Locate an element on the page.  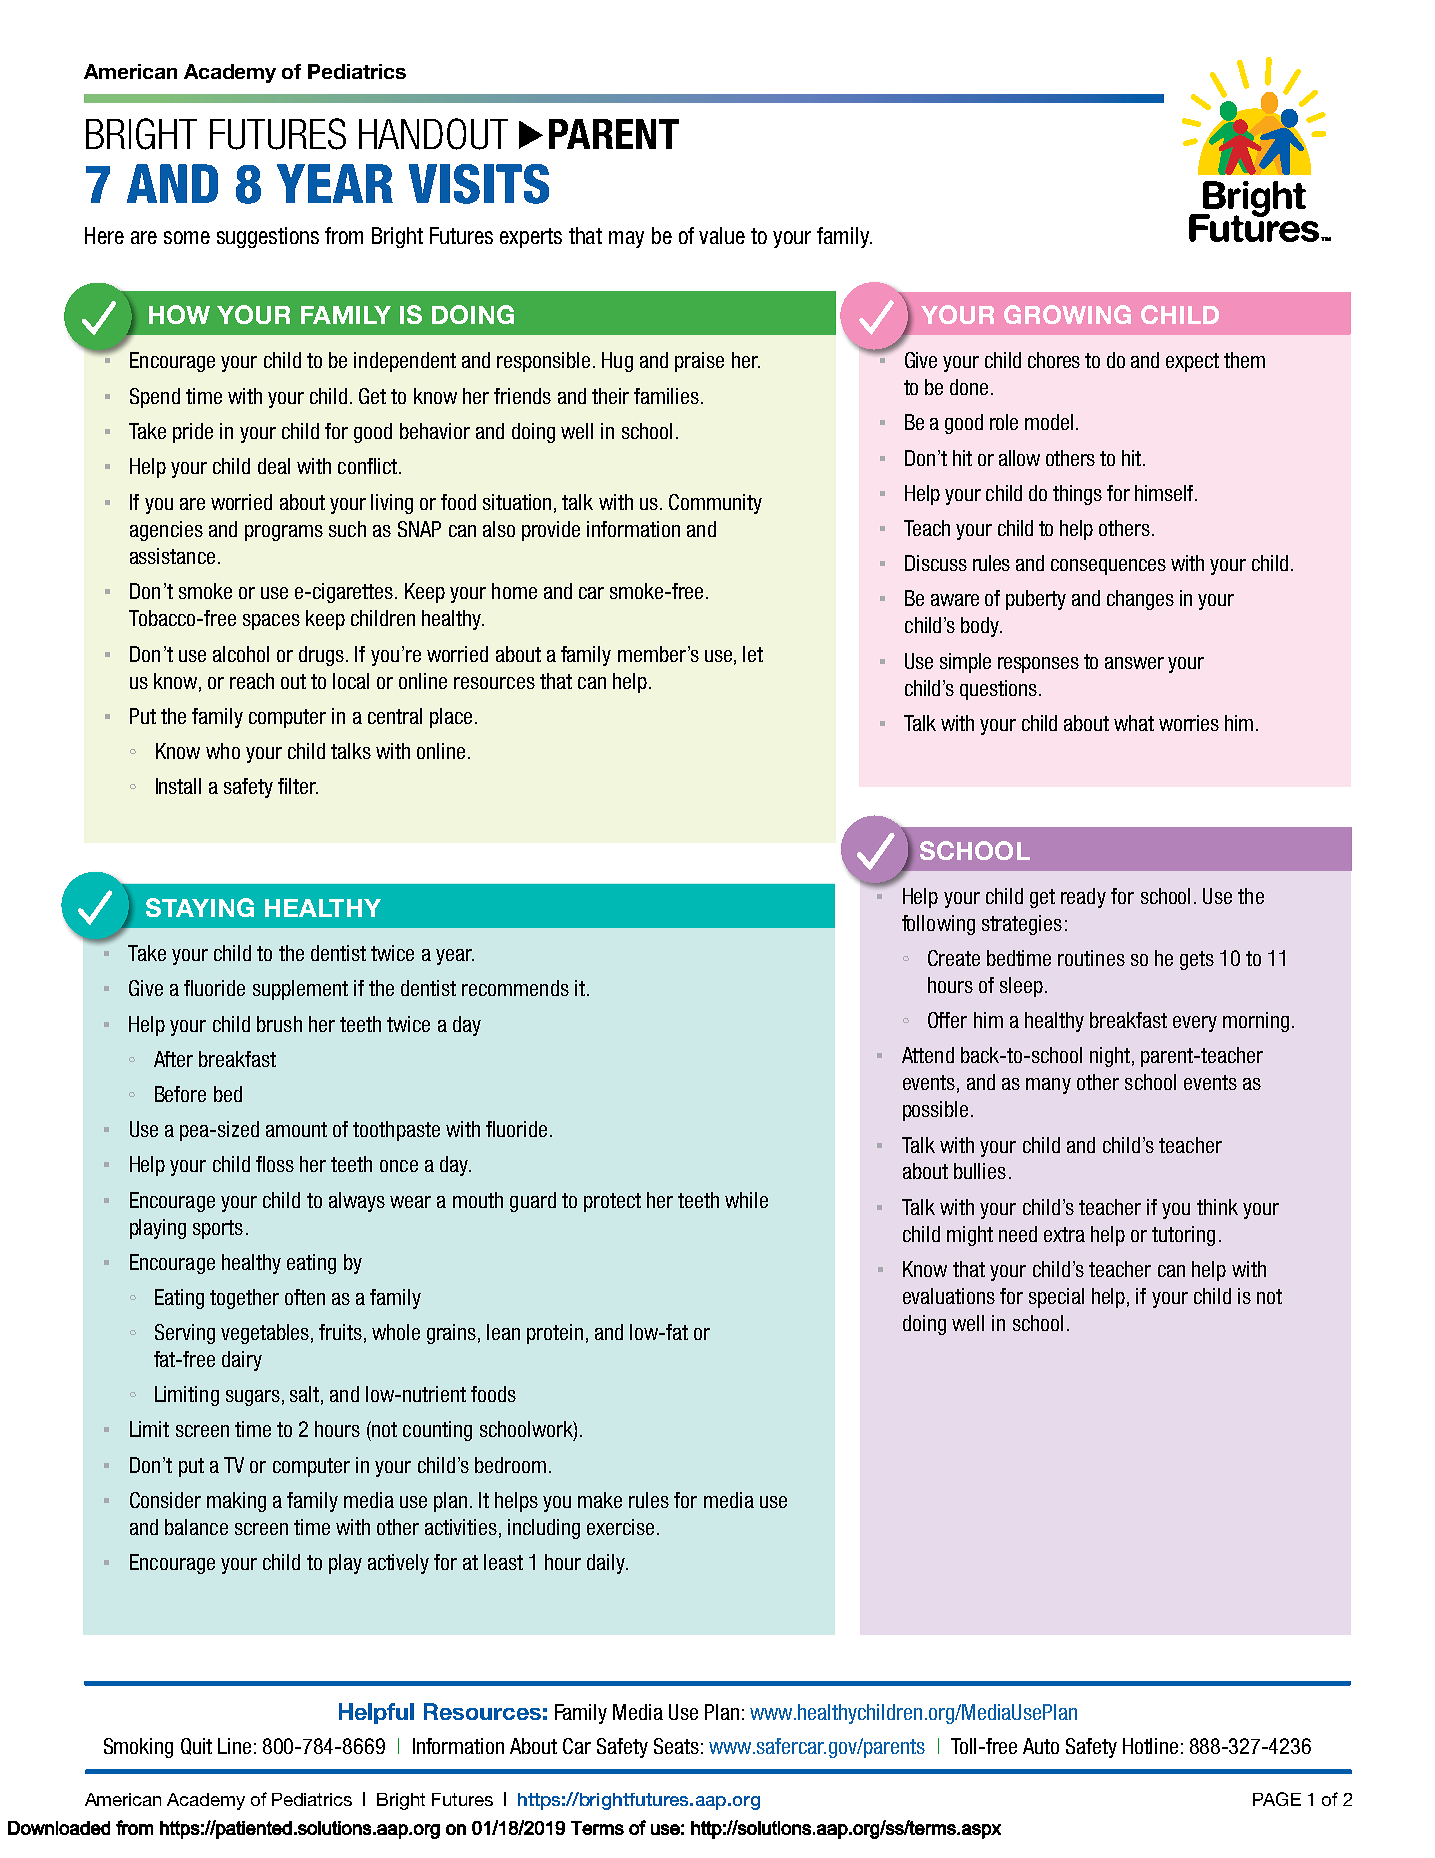
Community is located at coordinates (715, 504).
